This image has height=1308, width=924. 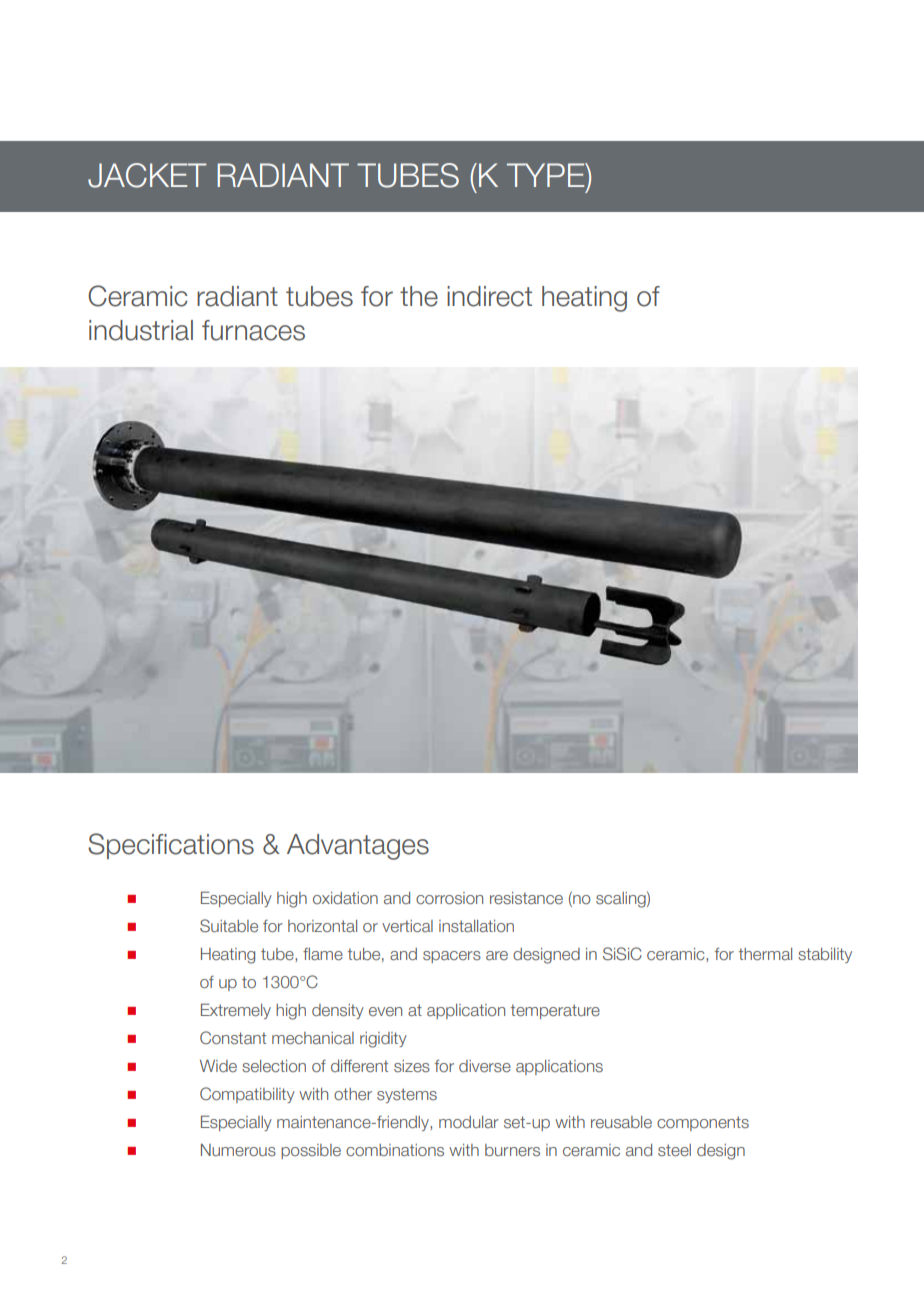 I want to click on installation, so click(x=476, y=926).
